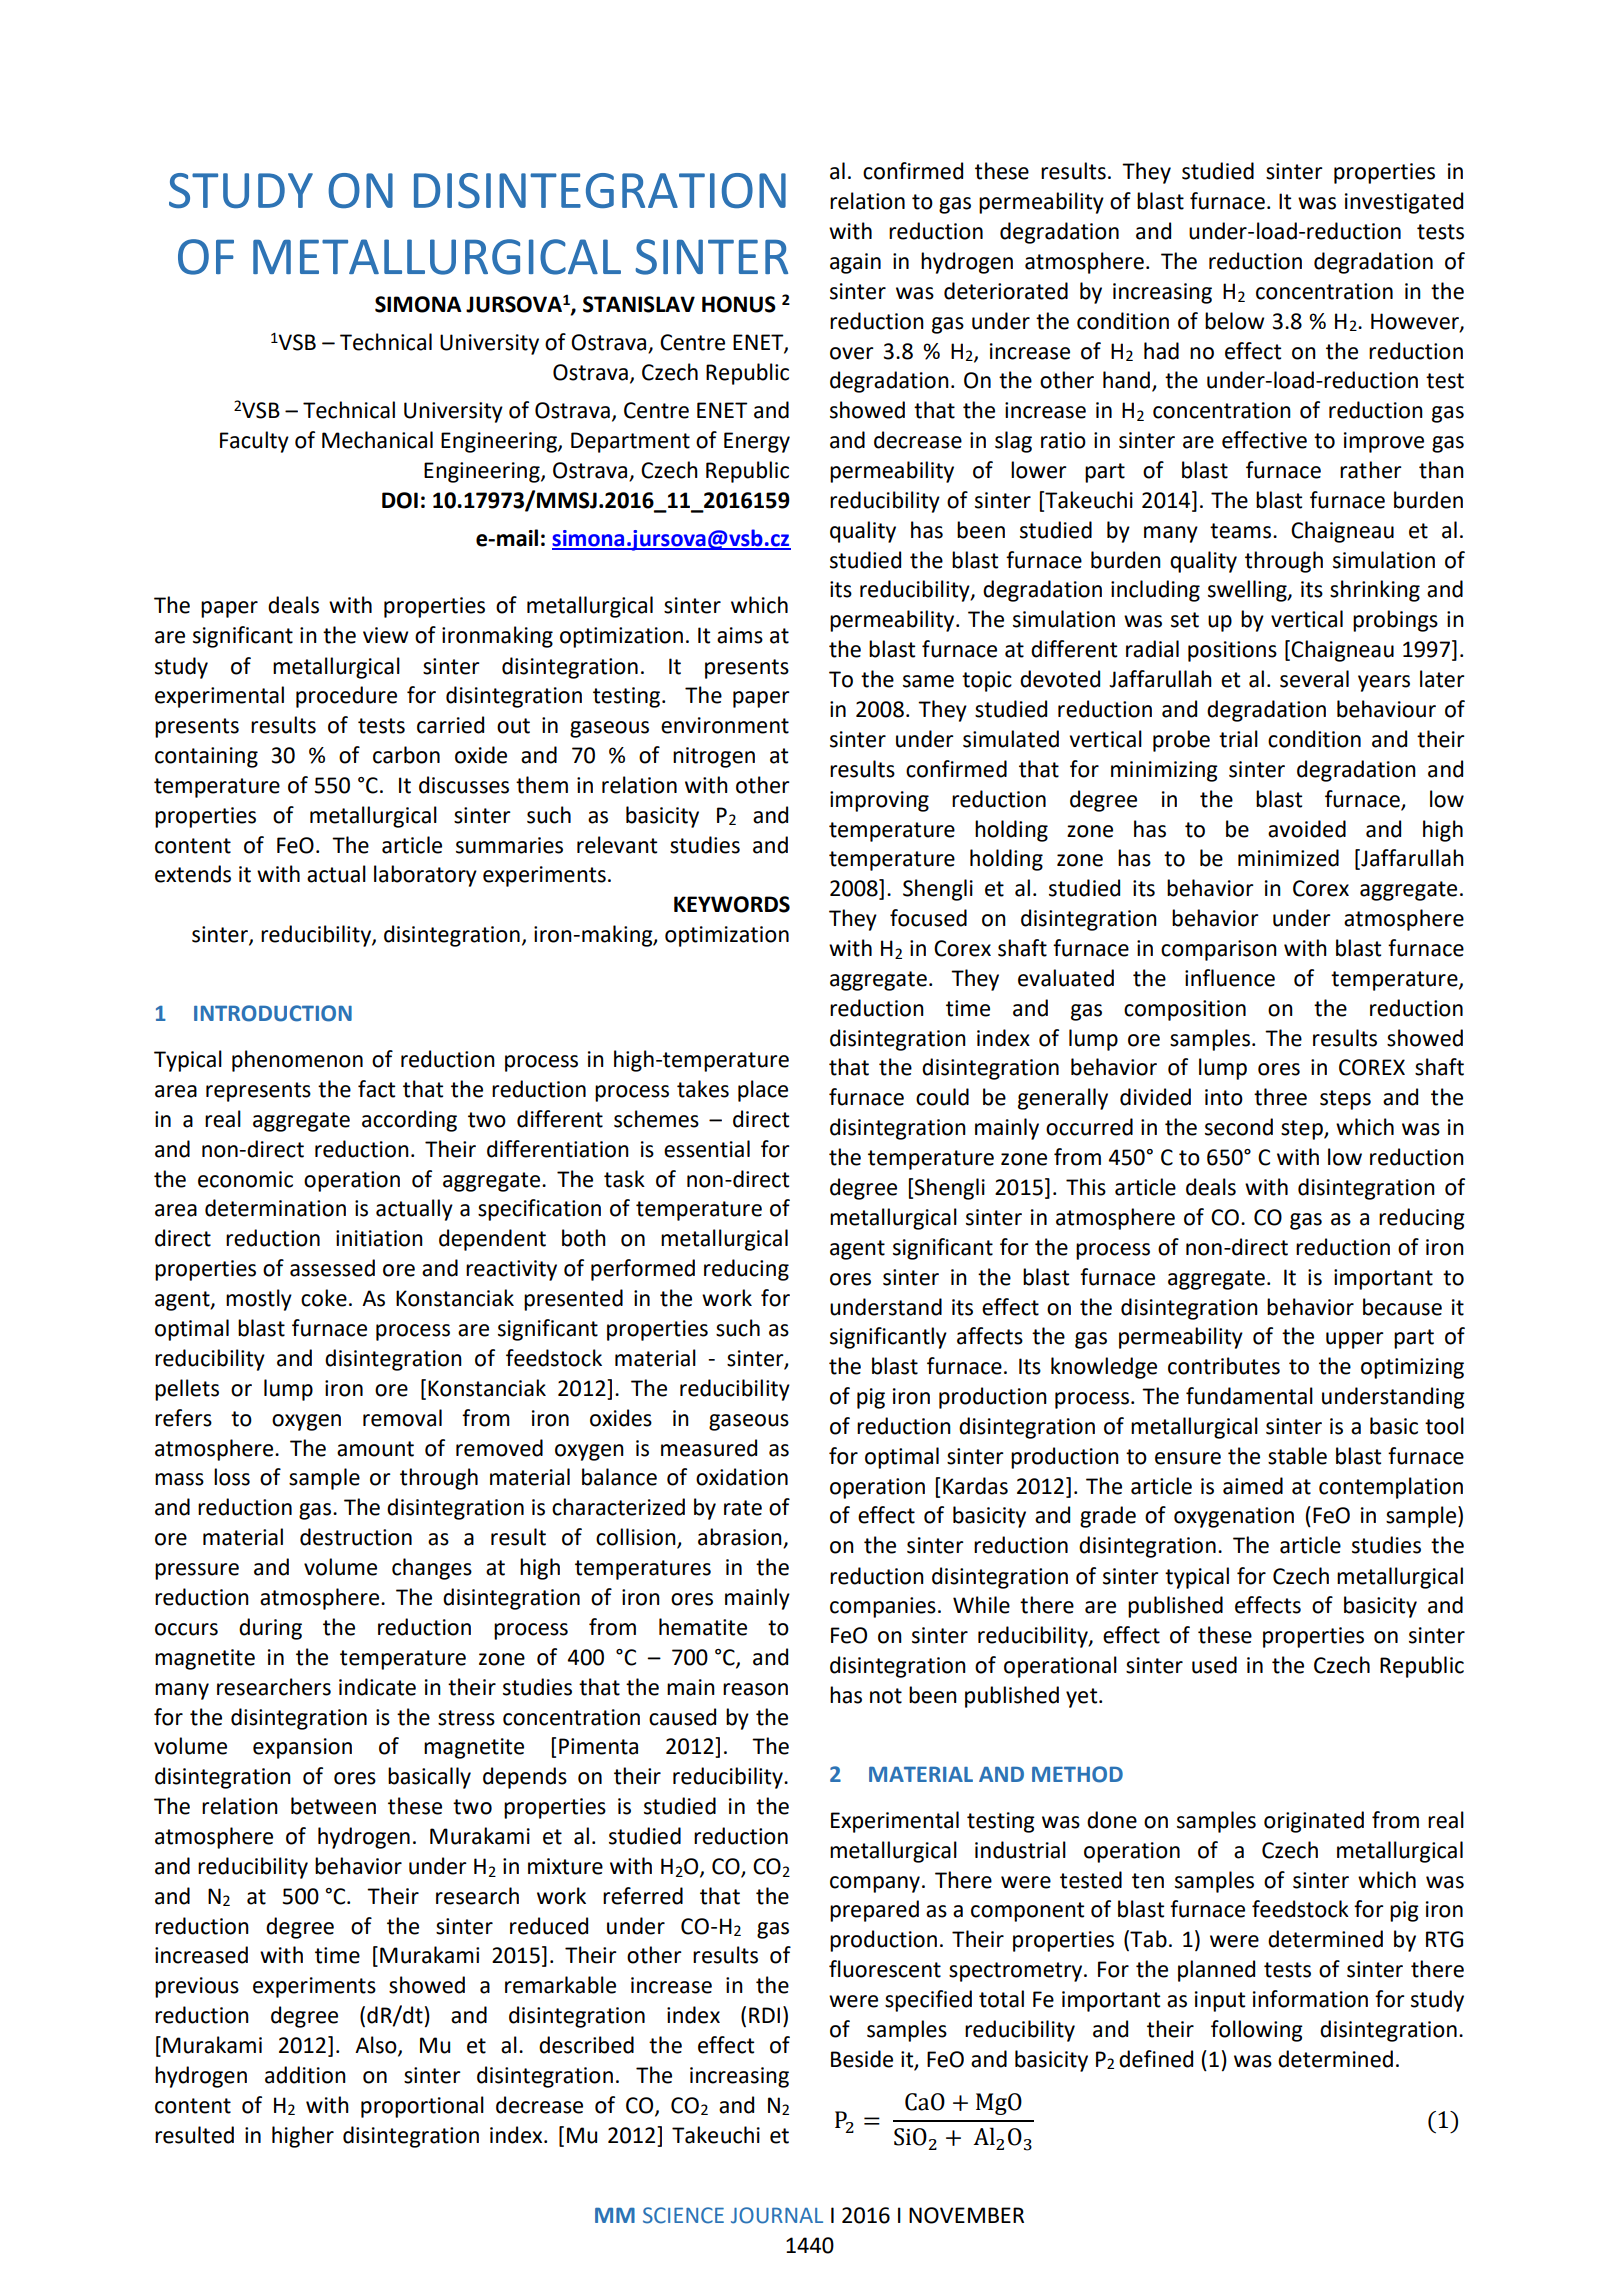 The width and height of the image is (1619, 2289). What do you see at coordinates (356, 1537) in the image?
I see `destruction` at bounding box center [356, 1537].
